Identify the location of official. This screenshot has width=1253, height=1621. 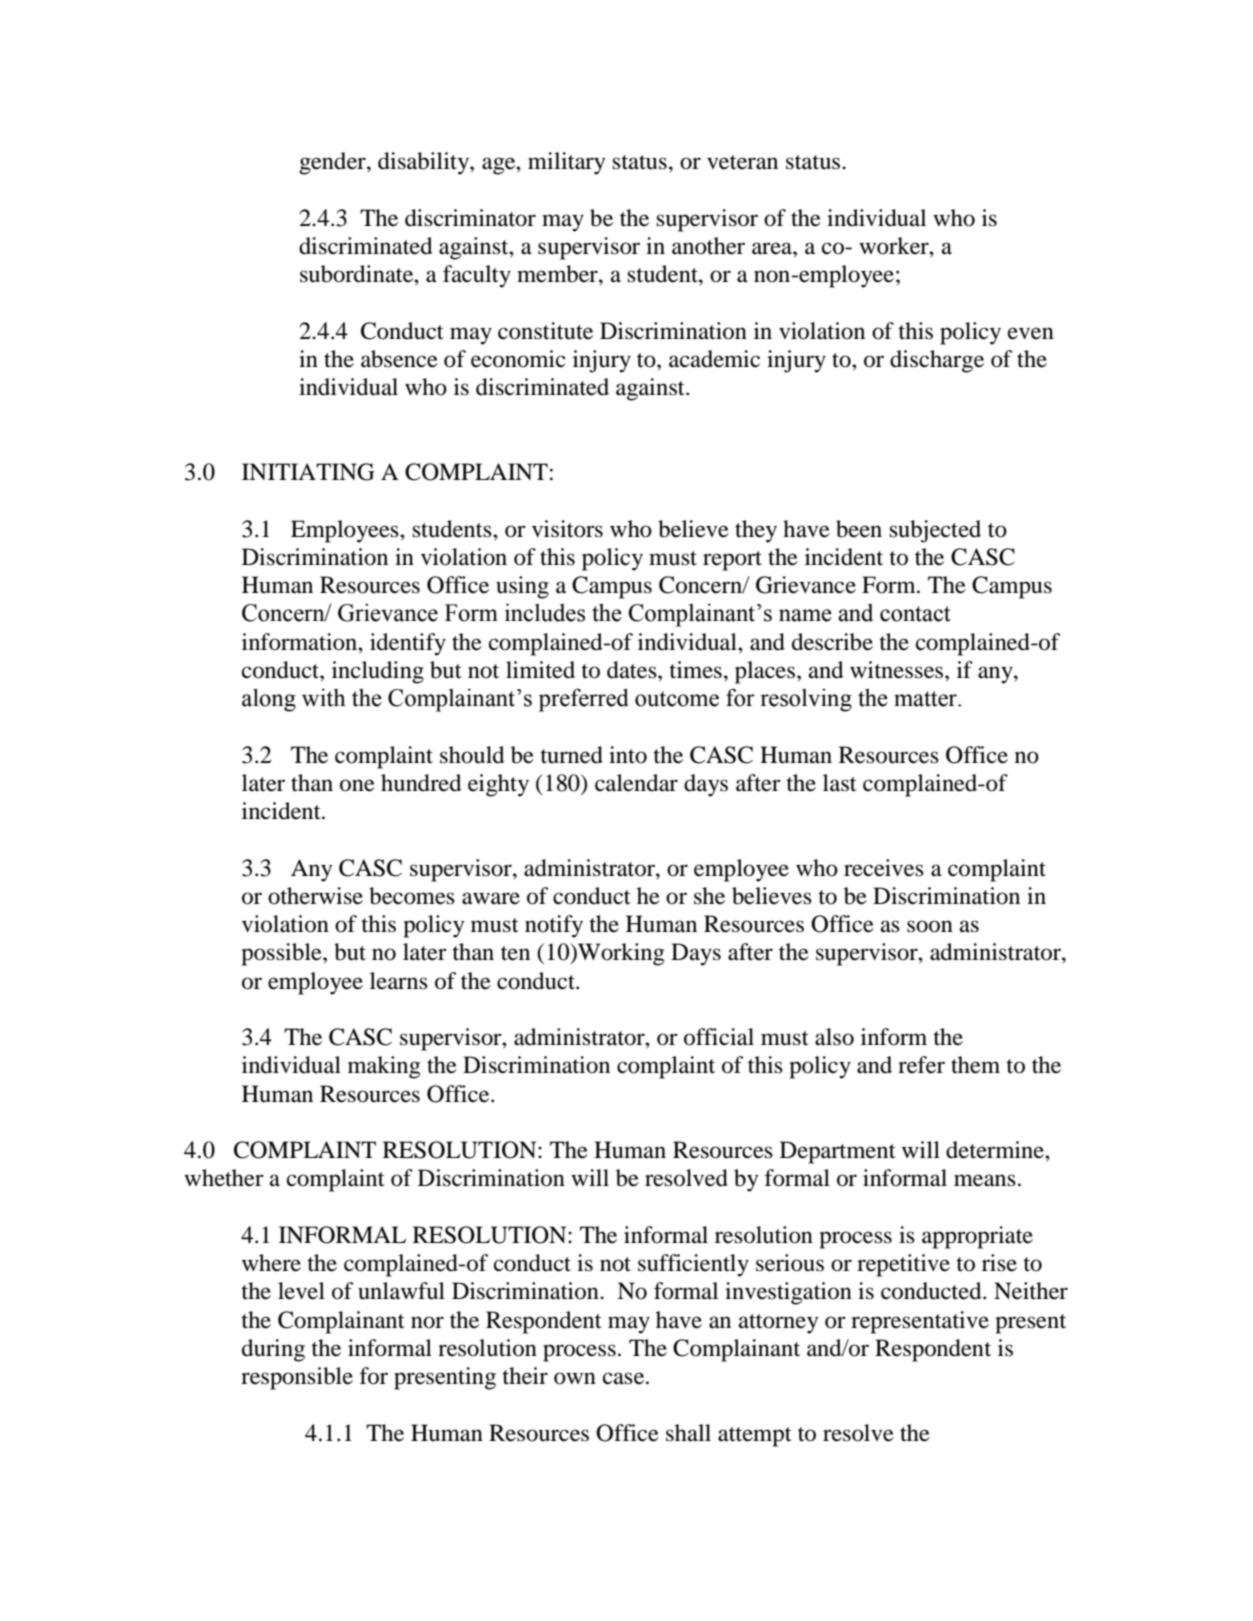
(719, 1037).
